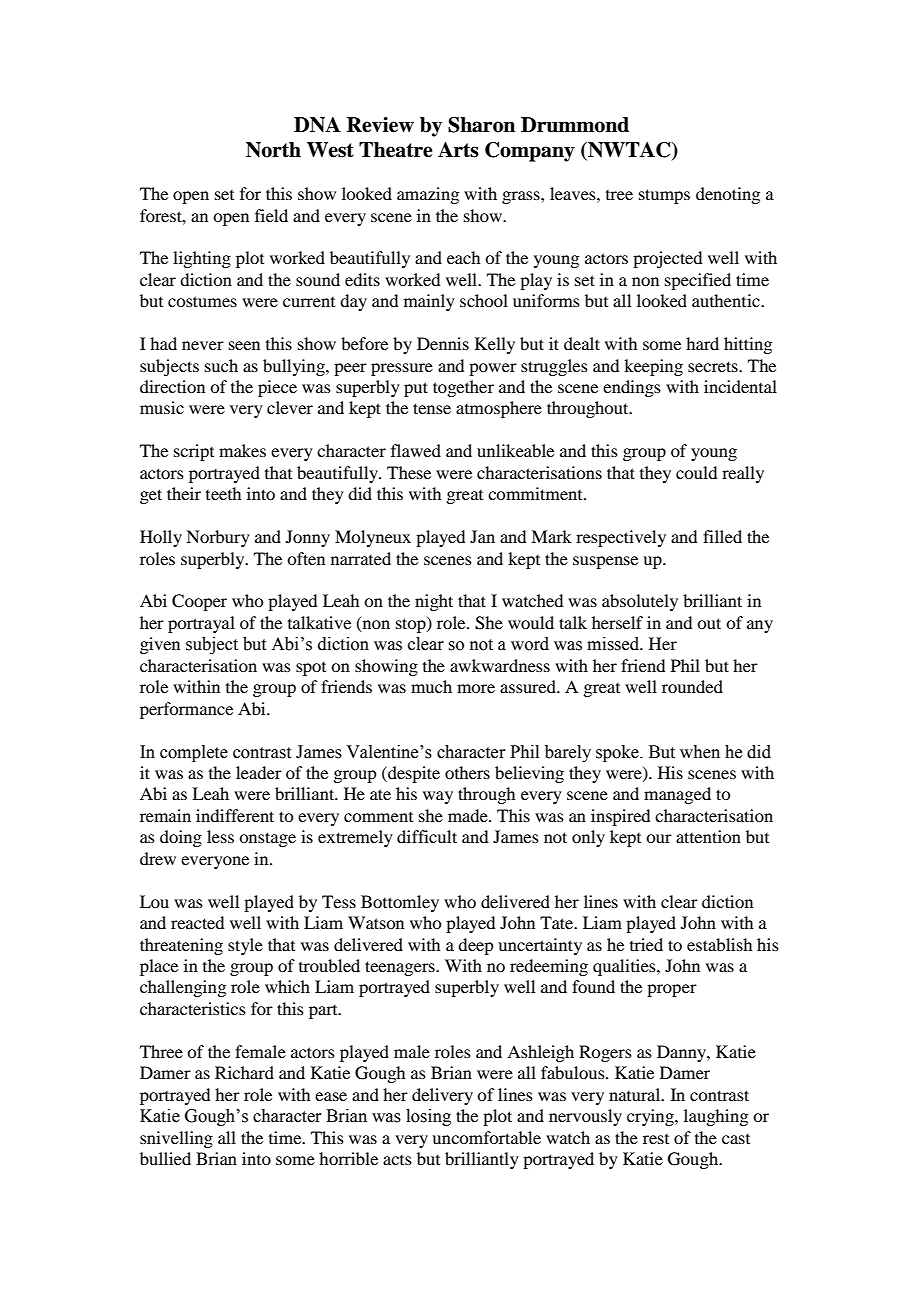  Describe the element at coordinates (651, 1117) in the screenshot. I see `crying` at that location.
